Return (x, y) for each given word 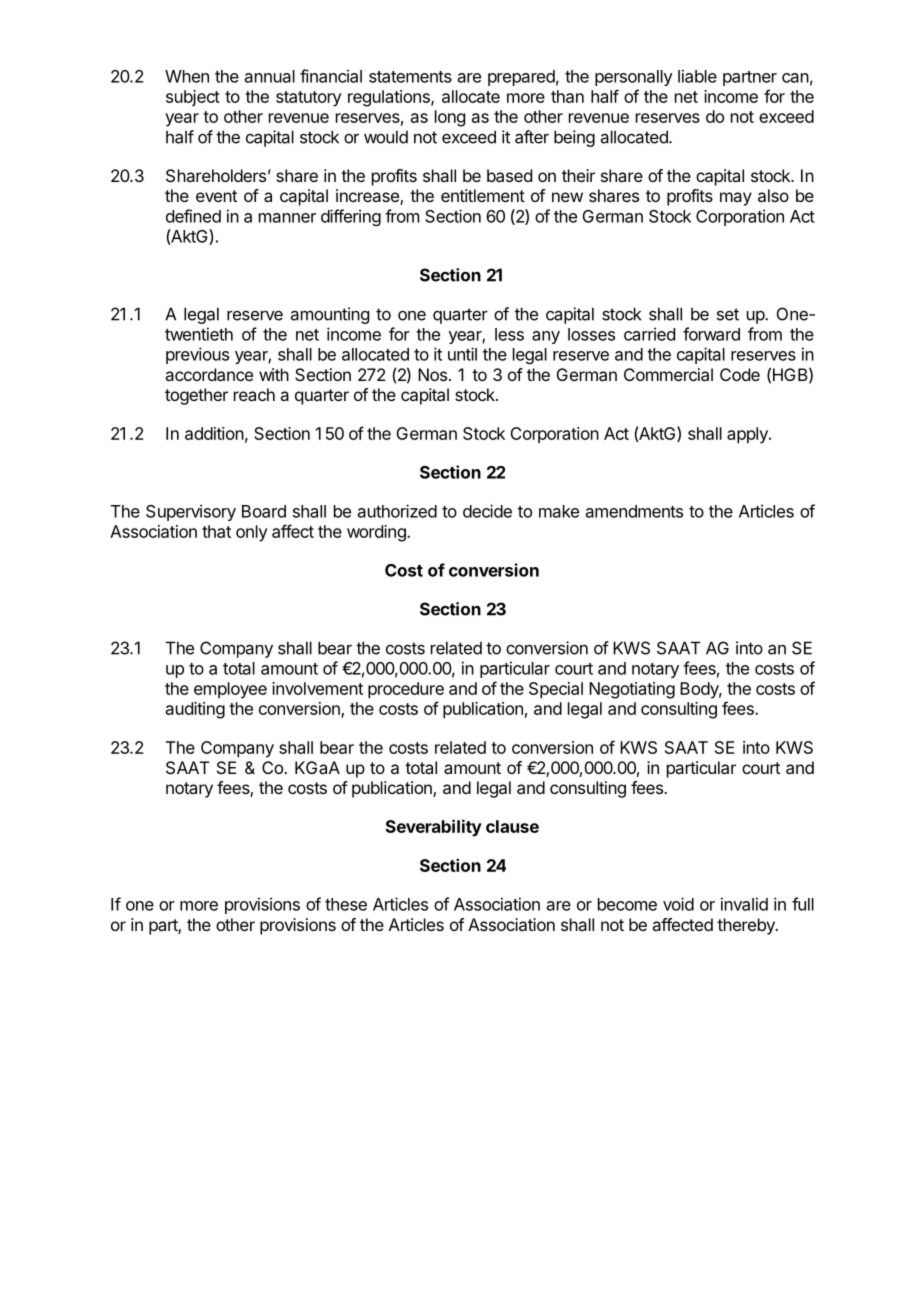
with (274, 374)
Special (556, 690)
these (346, 904)
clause (512, 826)
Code (740, 374)
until (462, 354)
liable (697, 76)
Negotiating (632, 690)
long (450, 118)
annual (270, 76)
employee (230, 690)
